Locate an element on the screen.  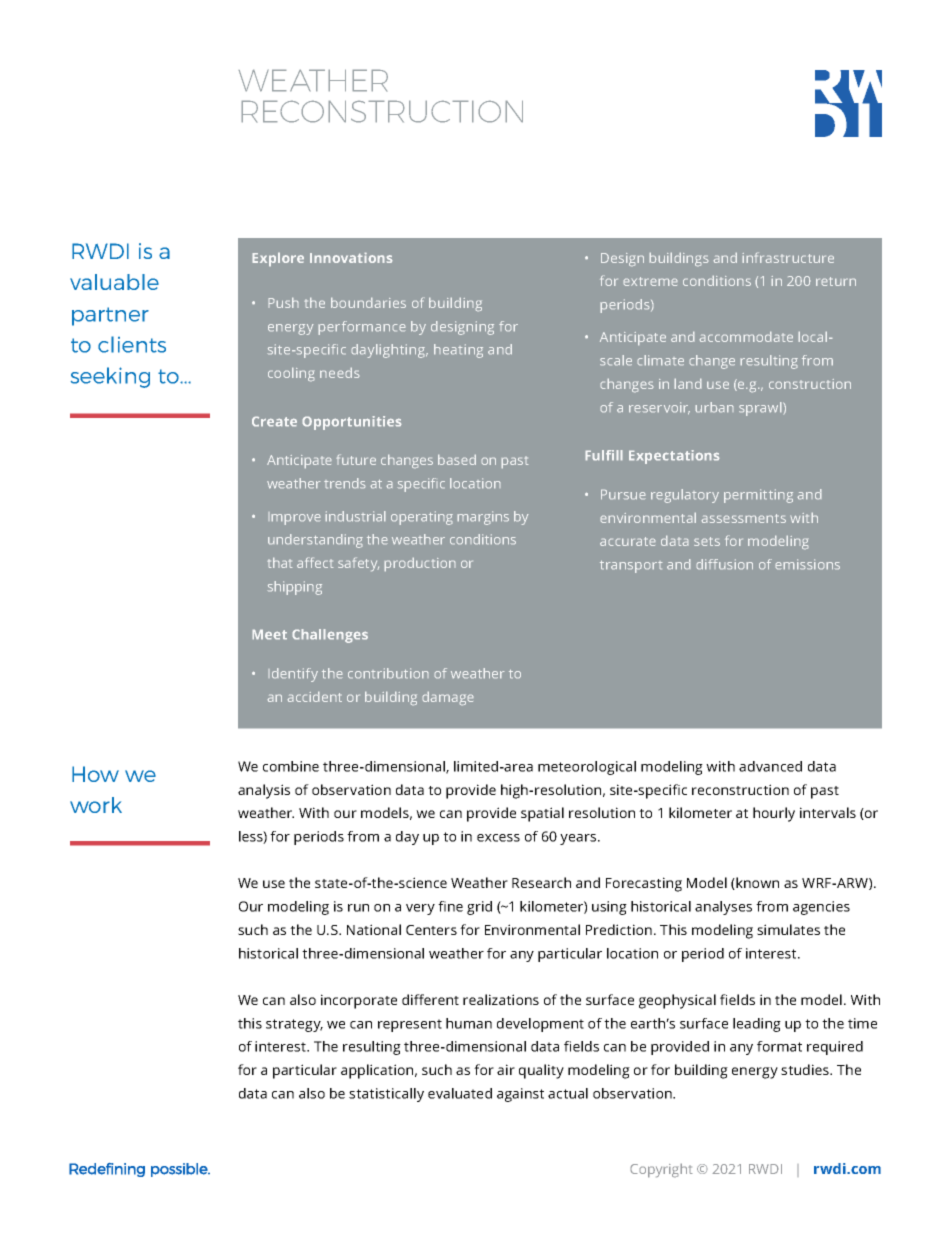
known is located at coordinates (756, 883).
